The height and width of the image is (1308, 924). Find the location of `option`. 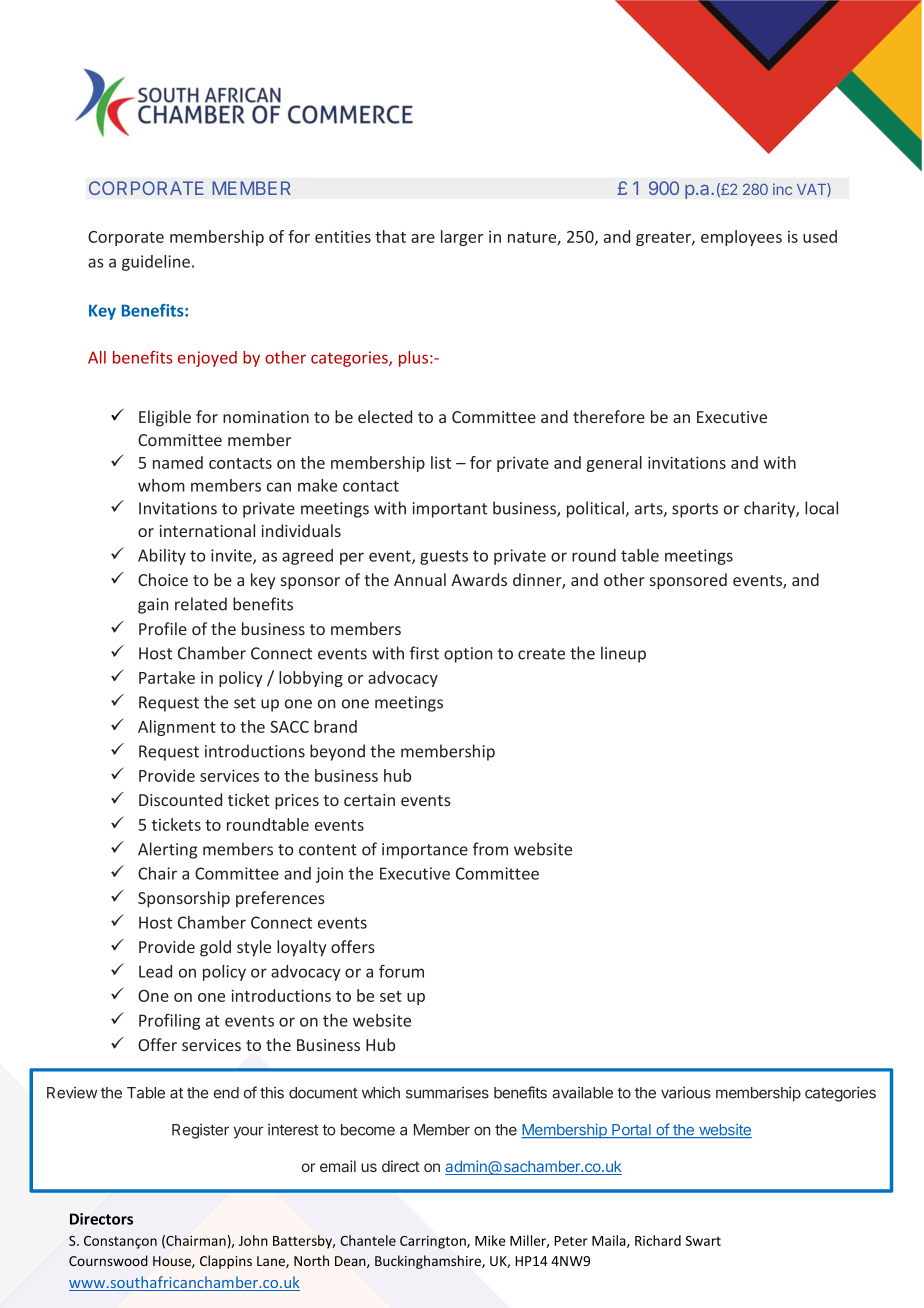

option is located at coordinates (468, 655).
